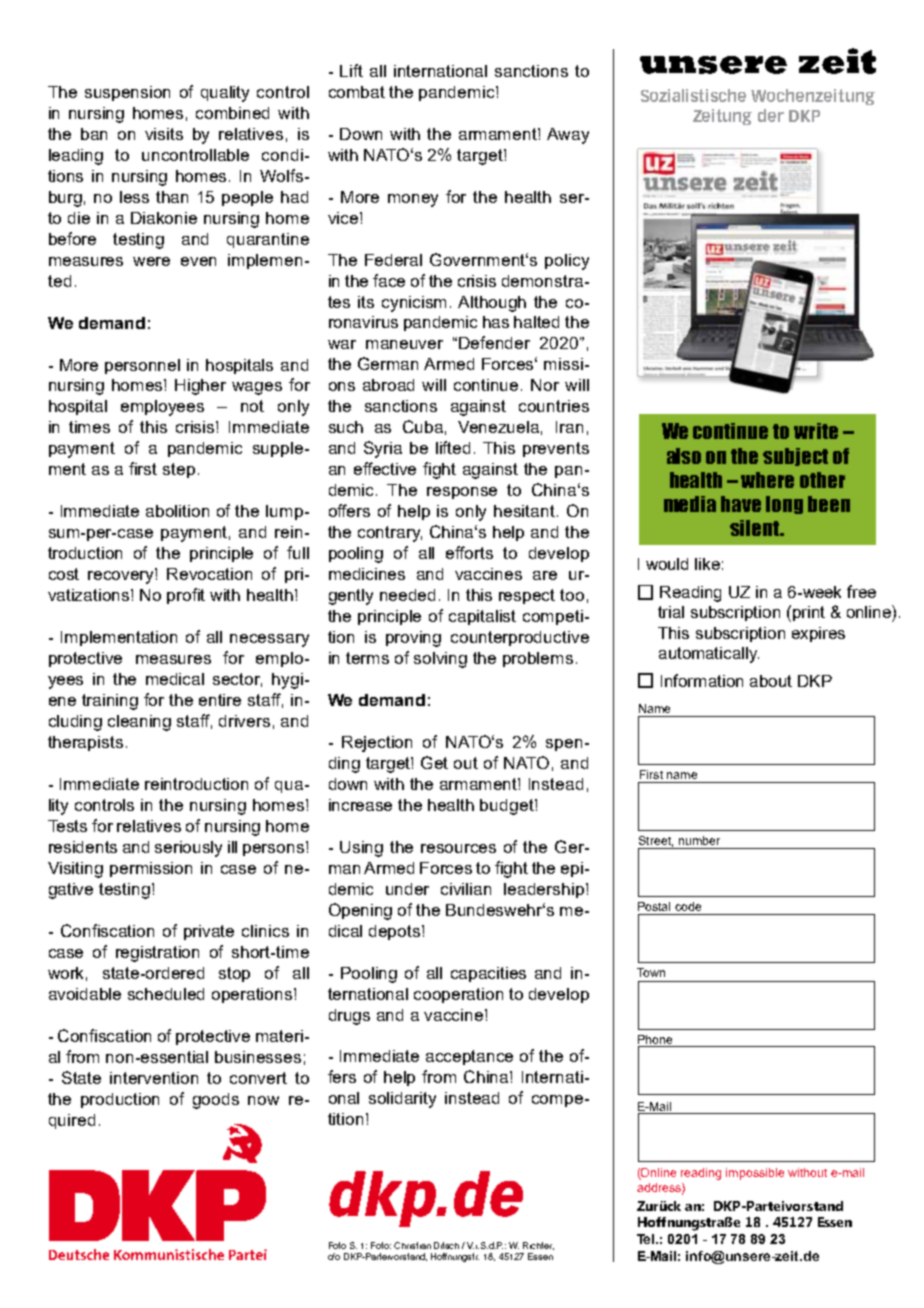  What do you see at coordinates (462, 493) in the screenshot?
I see `response` at bounding box center [462, 493].
